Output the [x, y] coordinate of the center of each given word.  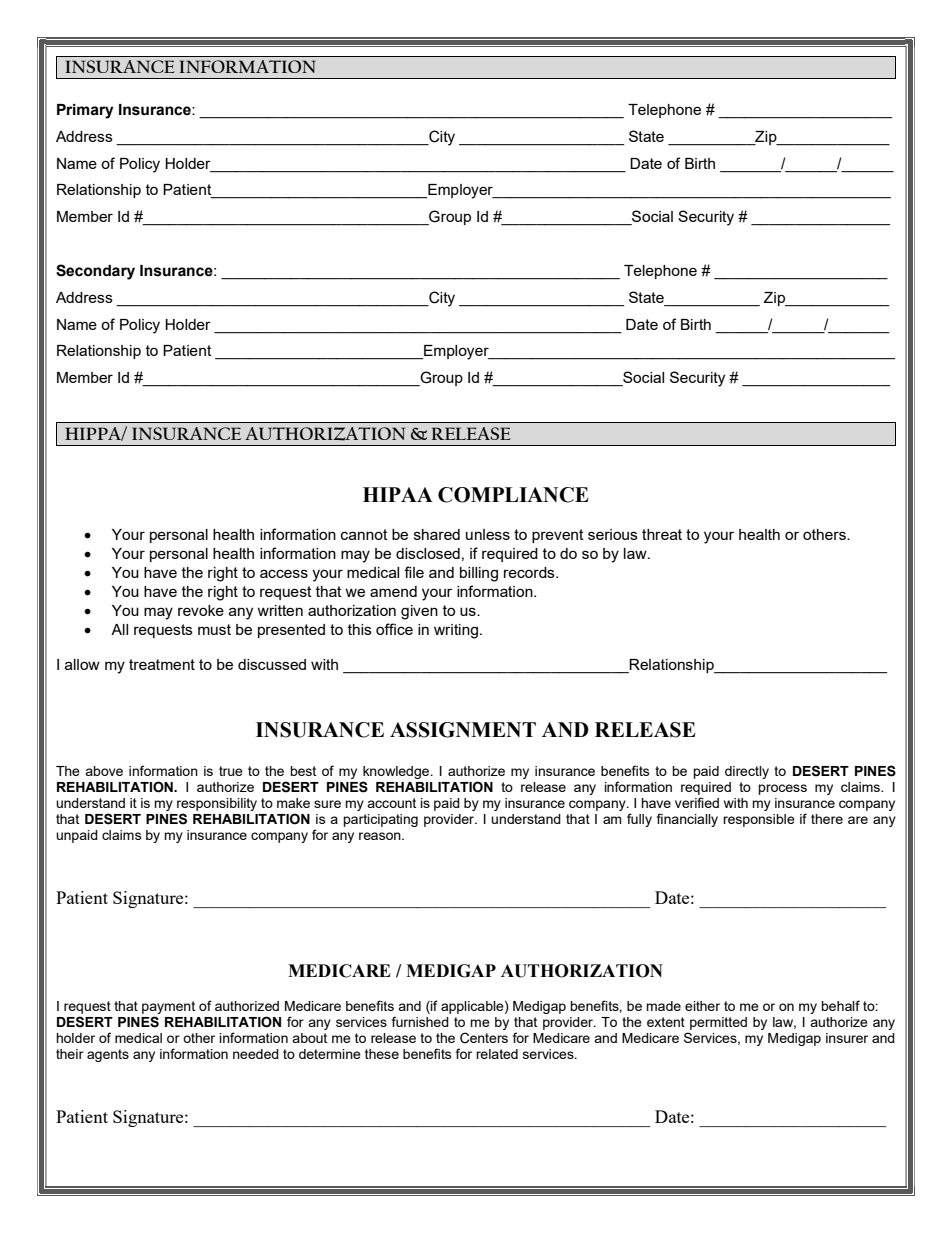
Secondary [95, 272]
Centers [484, 1038]
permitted [718, 1023]
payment [168, 1007]
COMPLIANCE [513, 495]
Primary [85, 111]
